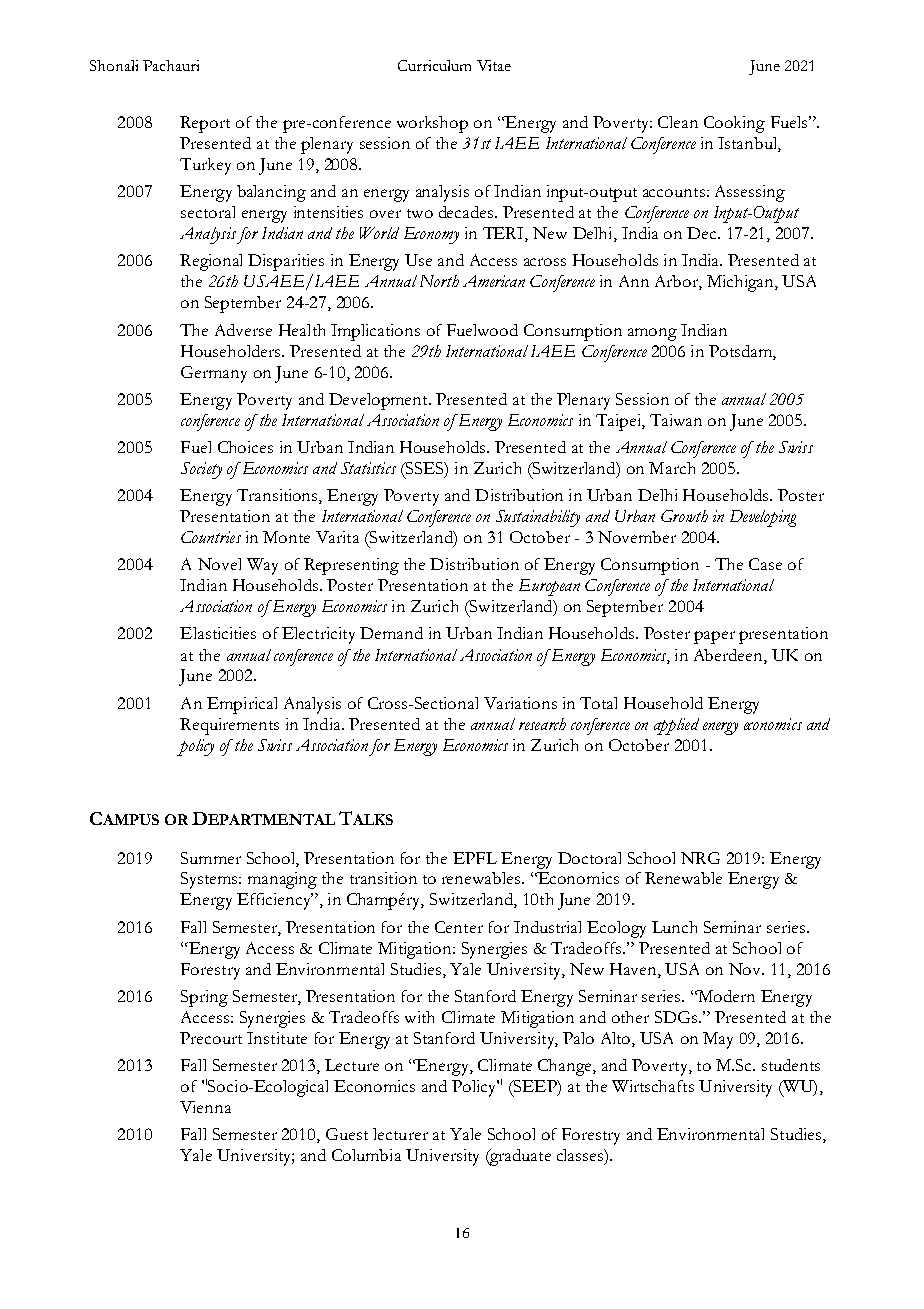  Describe the element at coordinates (262, 566) in the screenshot. I see `Way` at that location.
